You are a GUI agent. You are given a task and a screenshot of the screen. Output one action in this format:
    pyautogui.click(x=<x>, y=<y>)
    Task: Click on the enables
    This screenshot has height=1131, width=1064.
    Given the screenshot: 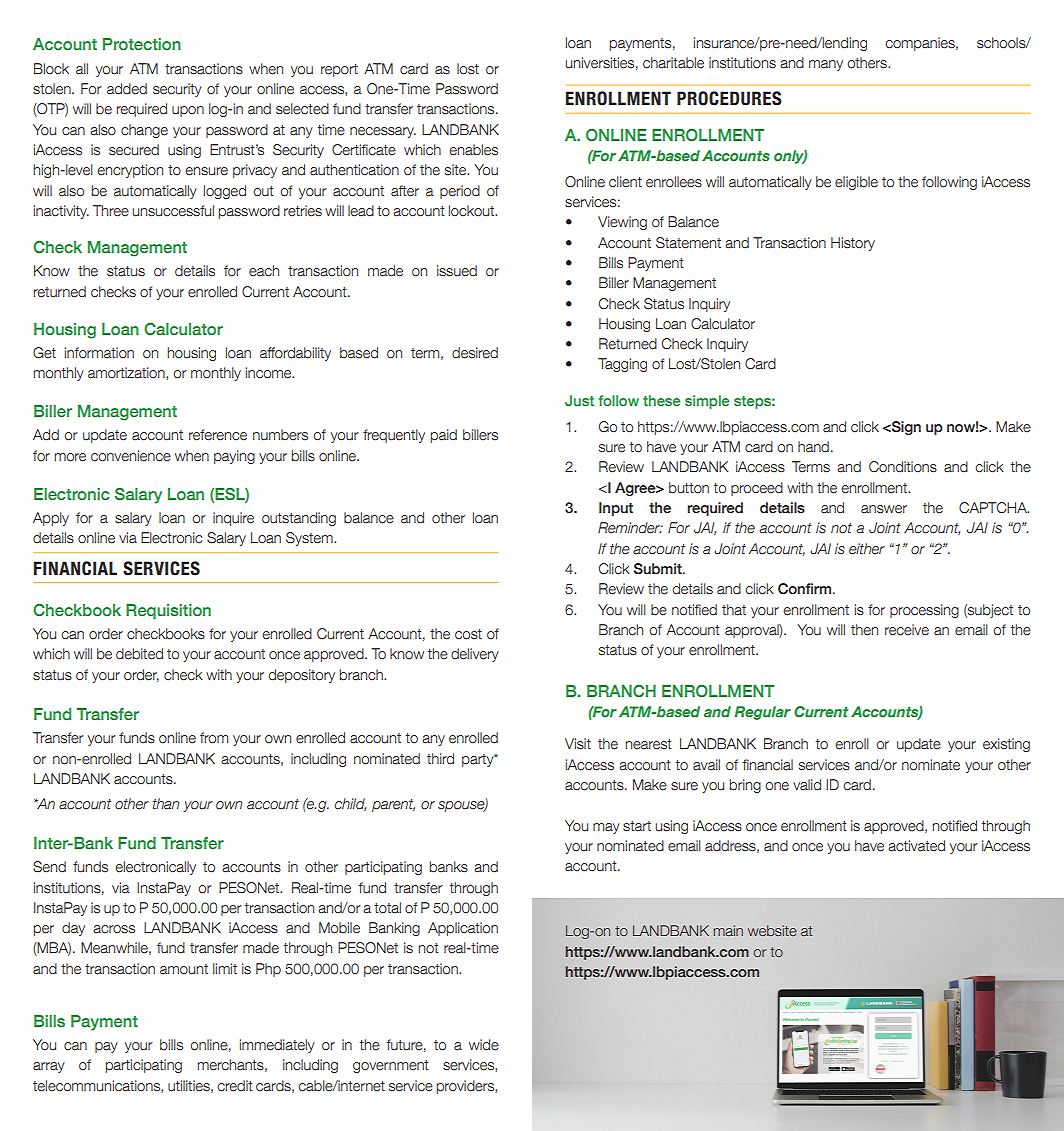 What is the action you would take?
    pyautogui.click(x=473, y=150)
